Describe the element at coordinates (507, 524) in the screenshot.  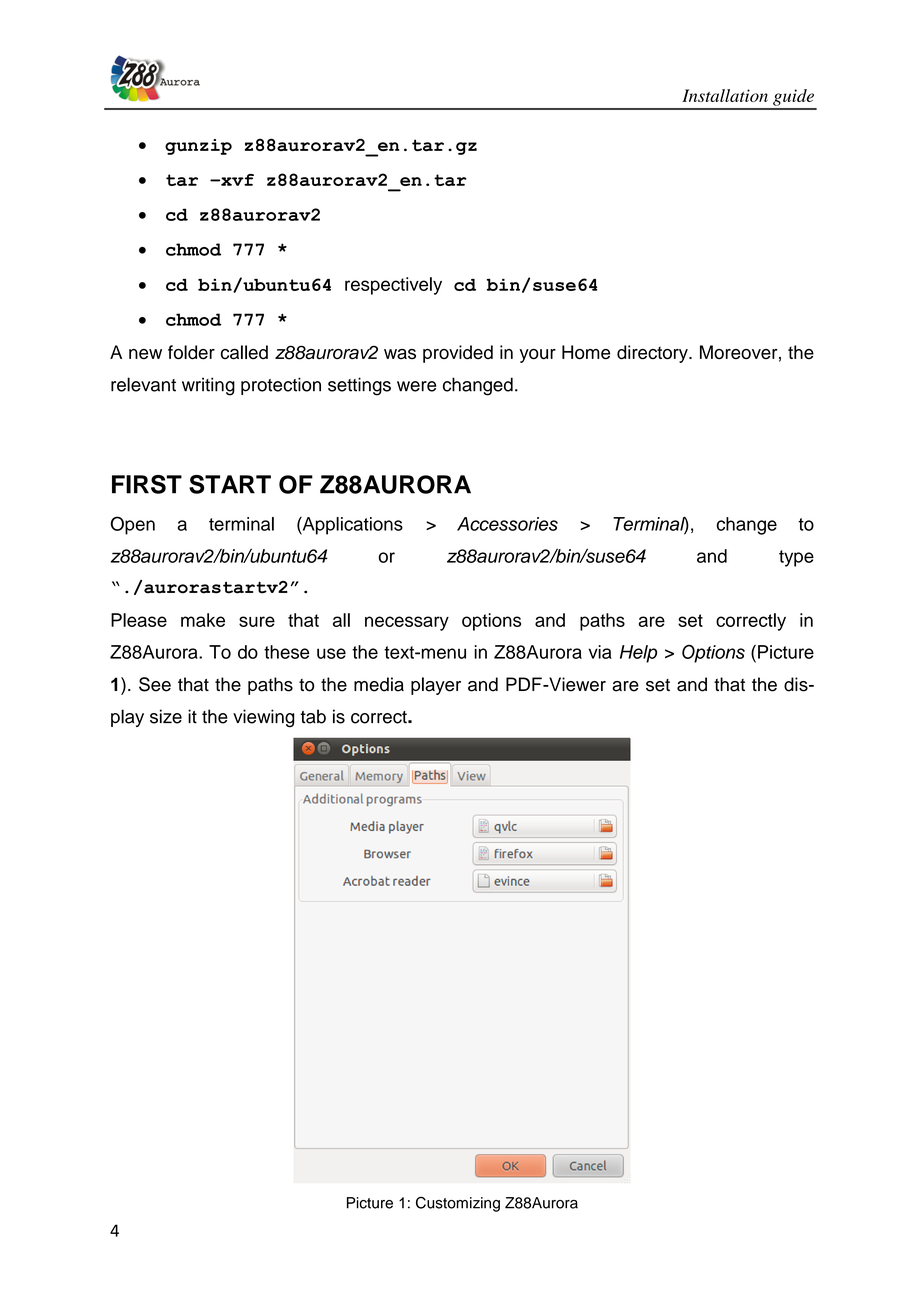
I see `Accessories` at that location.
